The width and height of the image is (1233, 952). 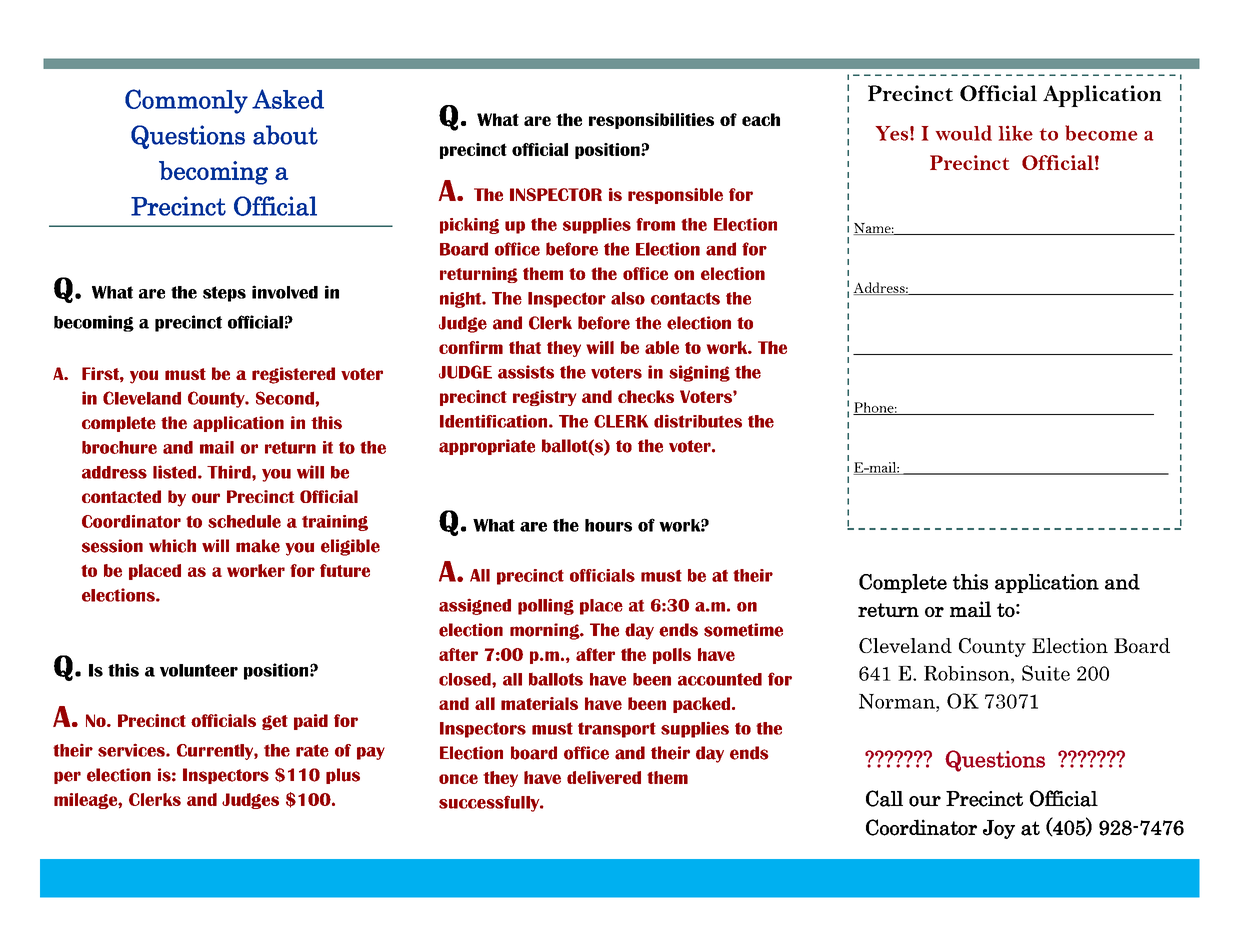 I want to click on Joy, so click(x=999, y=829).
